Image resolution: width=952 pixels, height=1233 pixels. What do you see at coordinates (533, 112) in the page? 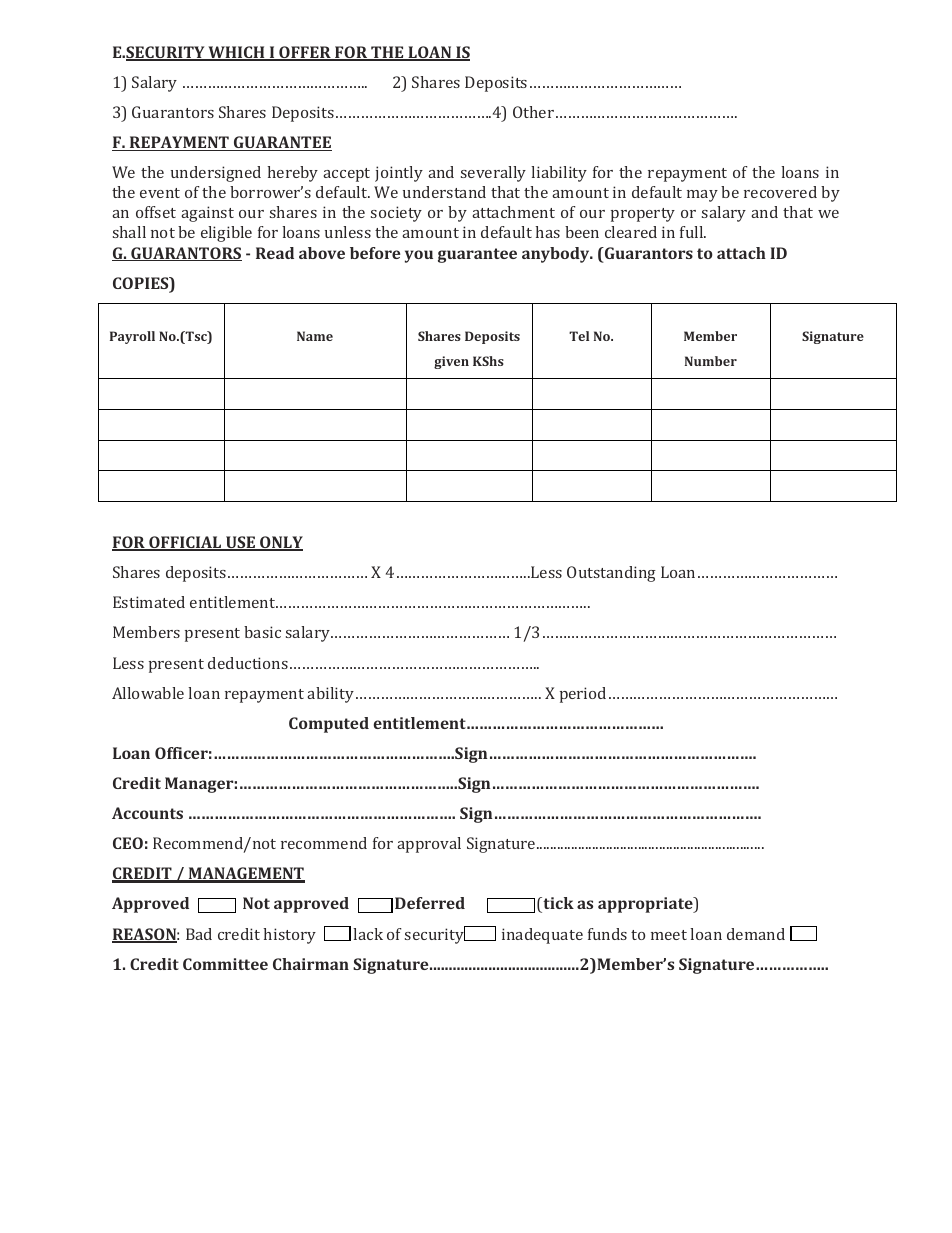
I see `Other` at bounding box center [533, 112].
